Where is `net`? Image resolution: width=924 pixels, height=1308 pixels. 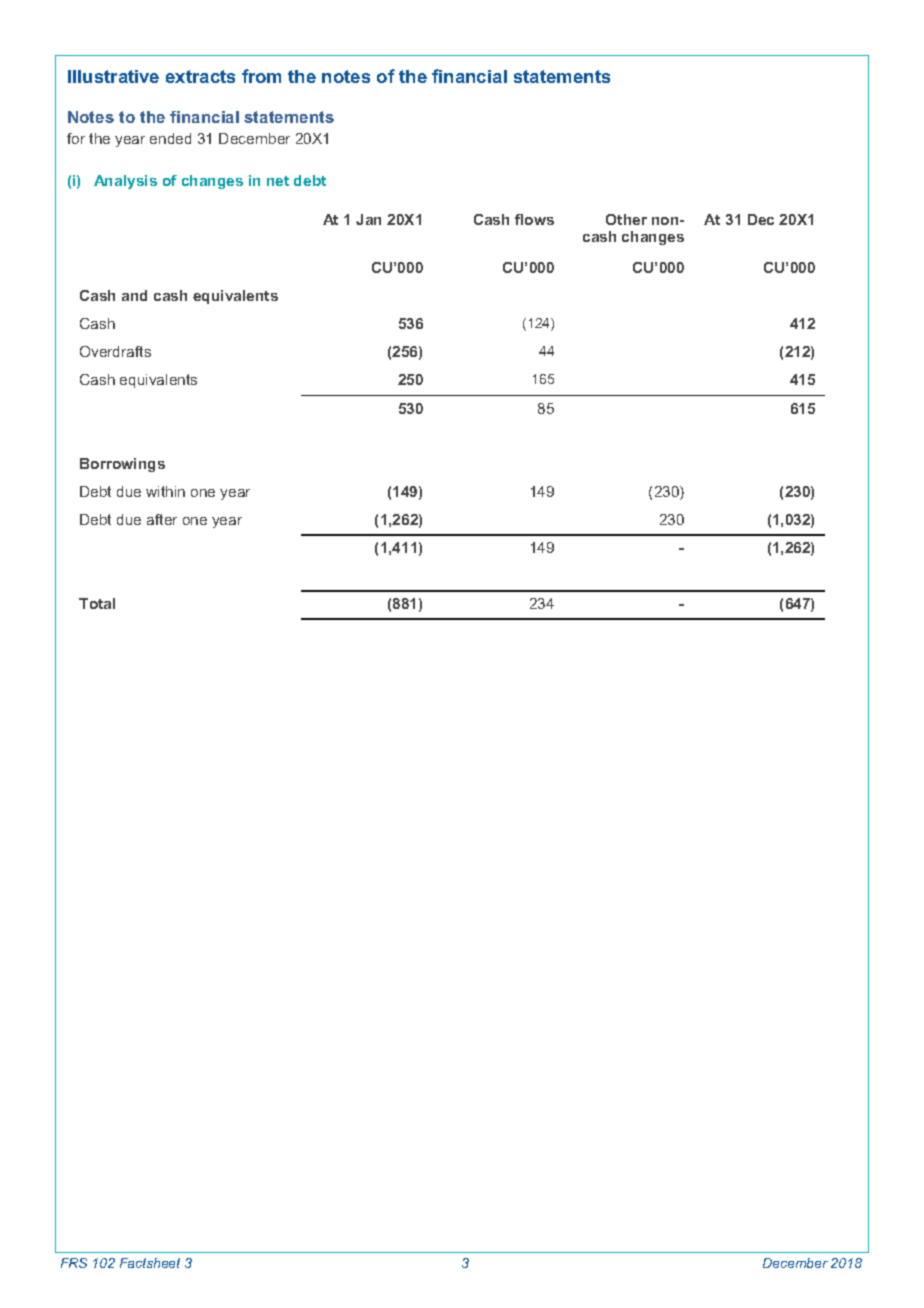
net is located at coordinates (278, 181).
